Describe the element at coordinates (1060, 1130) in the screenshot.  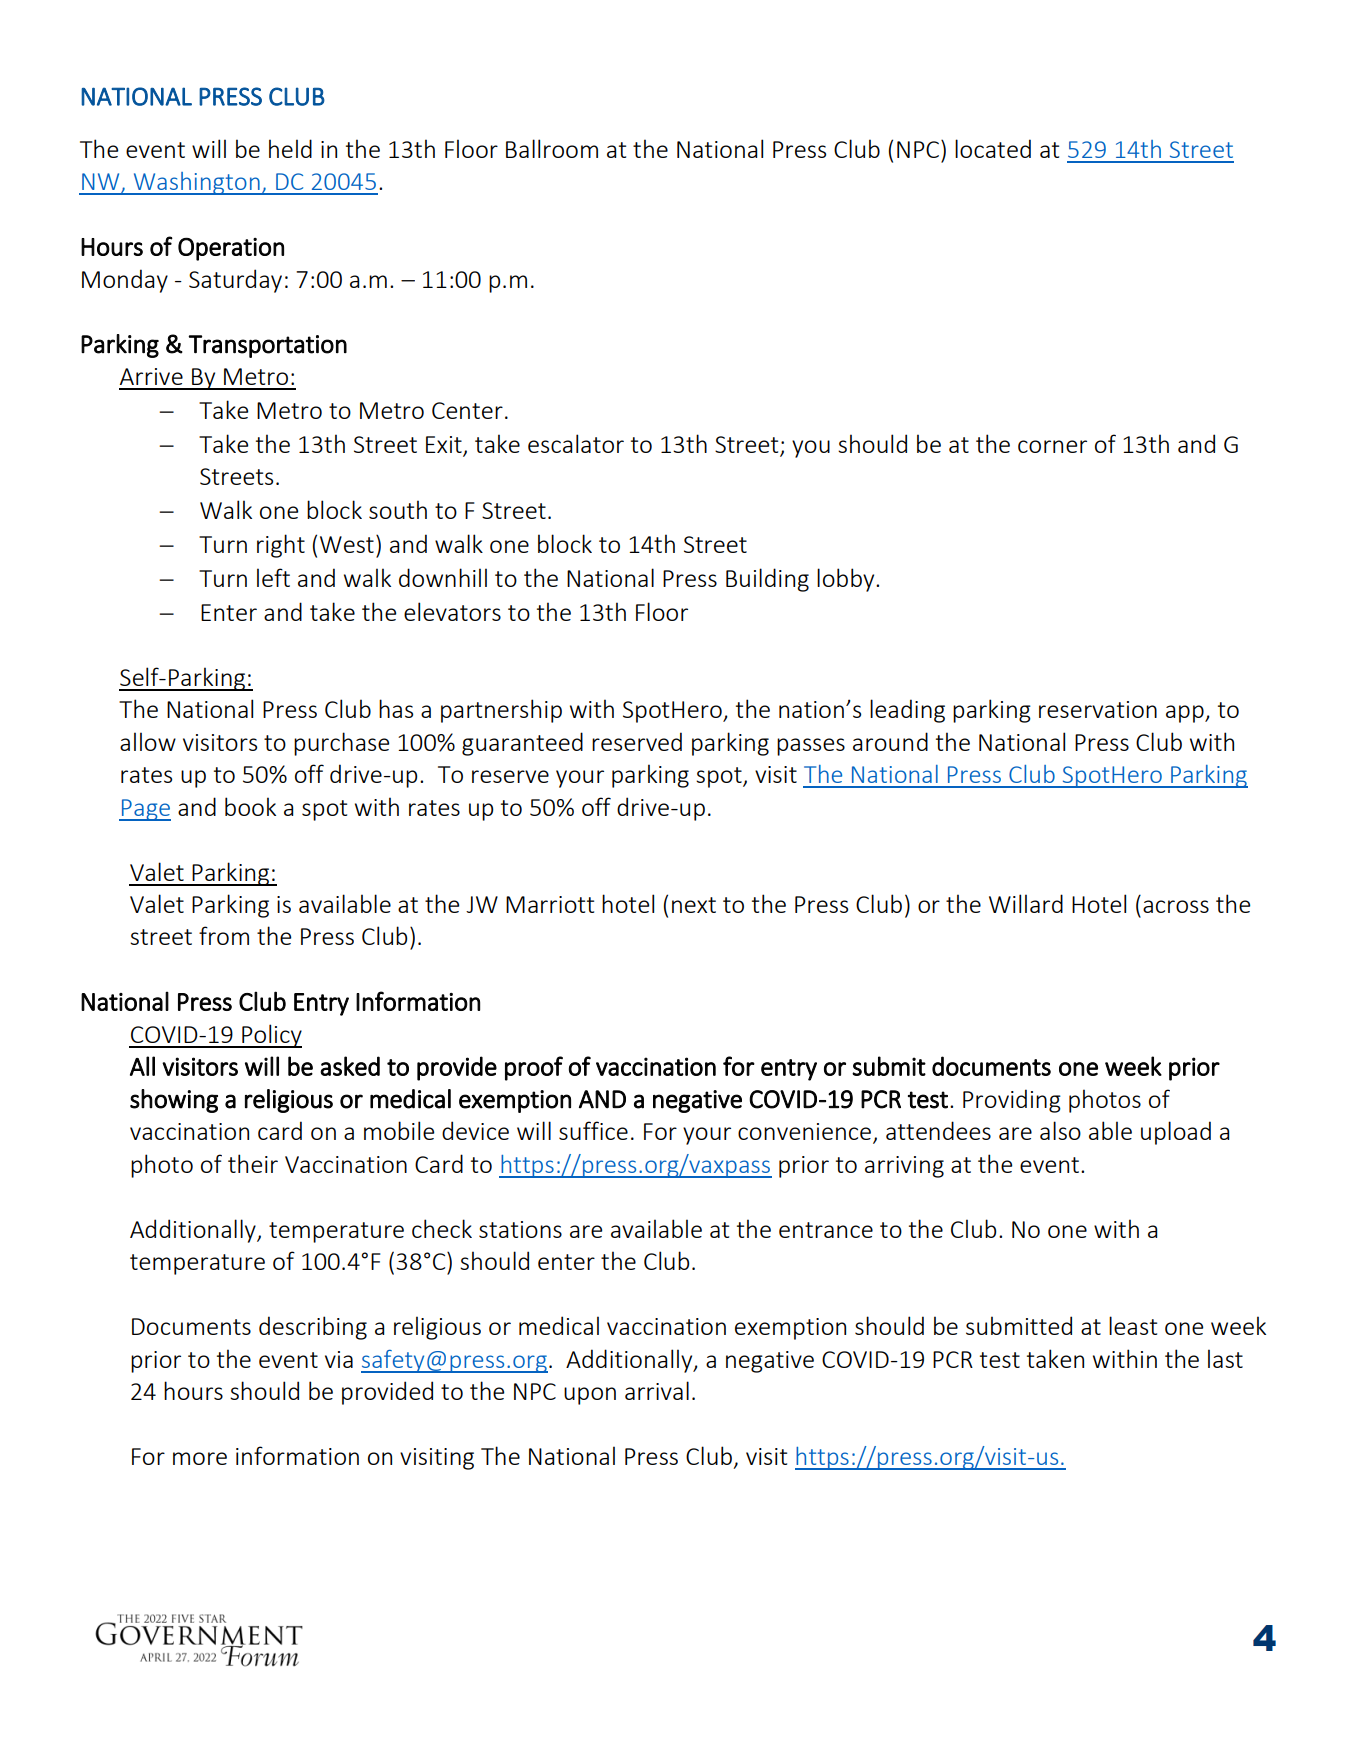
I see `also` at that location.
